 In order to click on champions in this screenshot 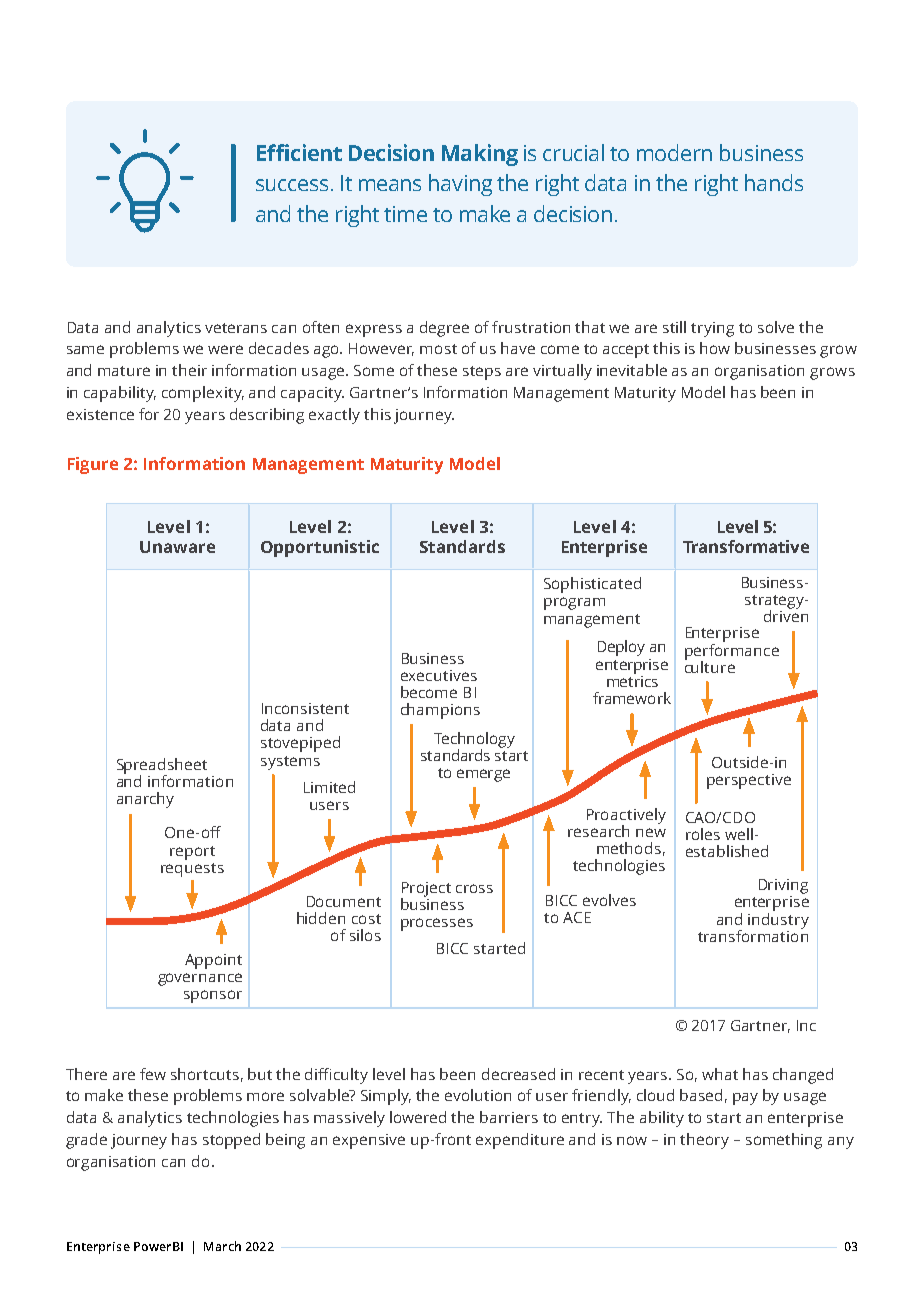, I will do `click(440, 711)`.
